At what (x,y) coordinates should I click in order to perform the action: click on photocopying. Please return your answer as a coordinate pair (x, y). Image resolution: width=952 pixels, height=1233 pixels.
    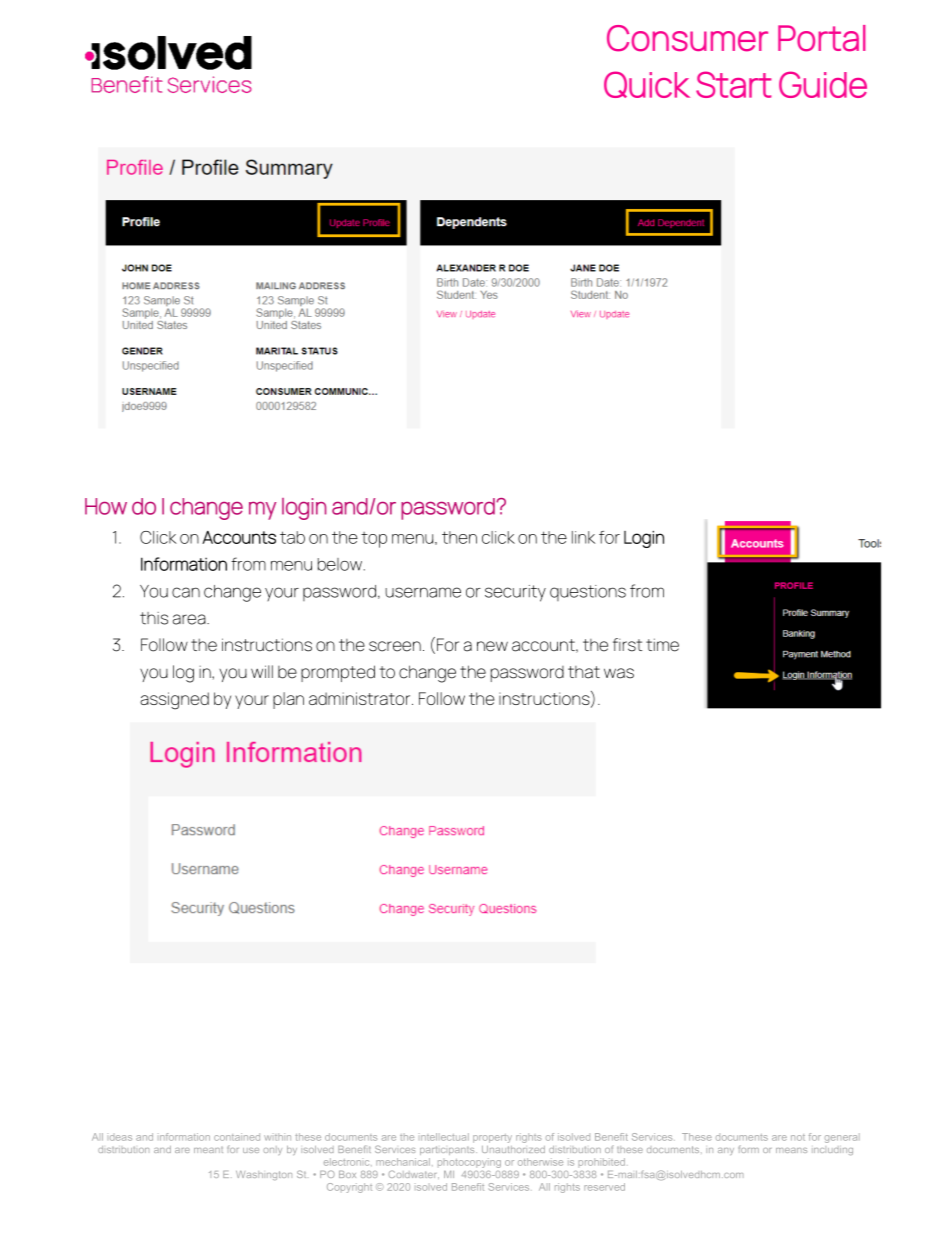
    Looking at the image, I should click on (469, 1163).
